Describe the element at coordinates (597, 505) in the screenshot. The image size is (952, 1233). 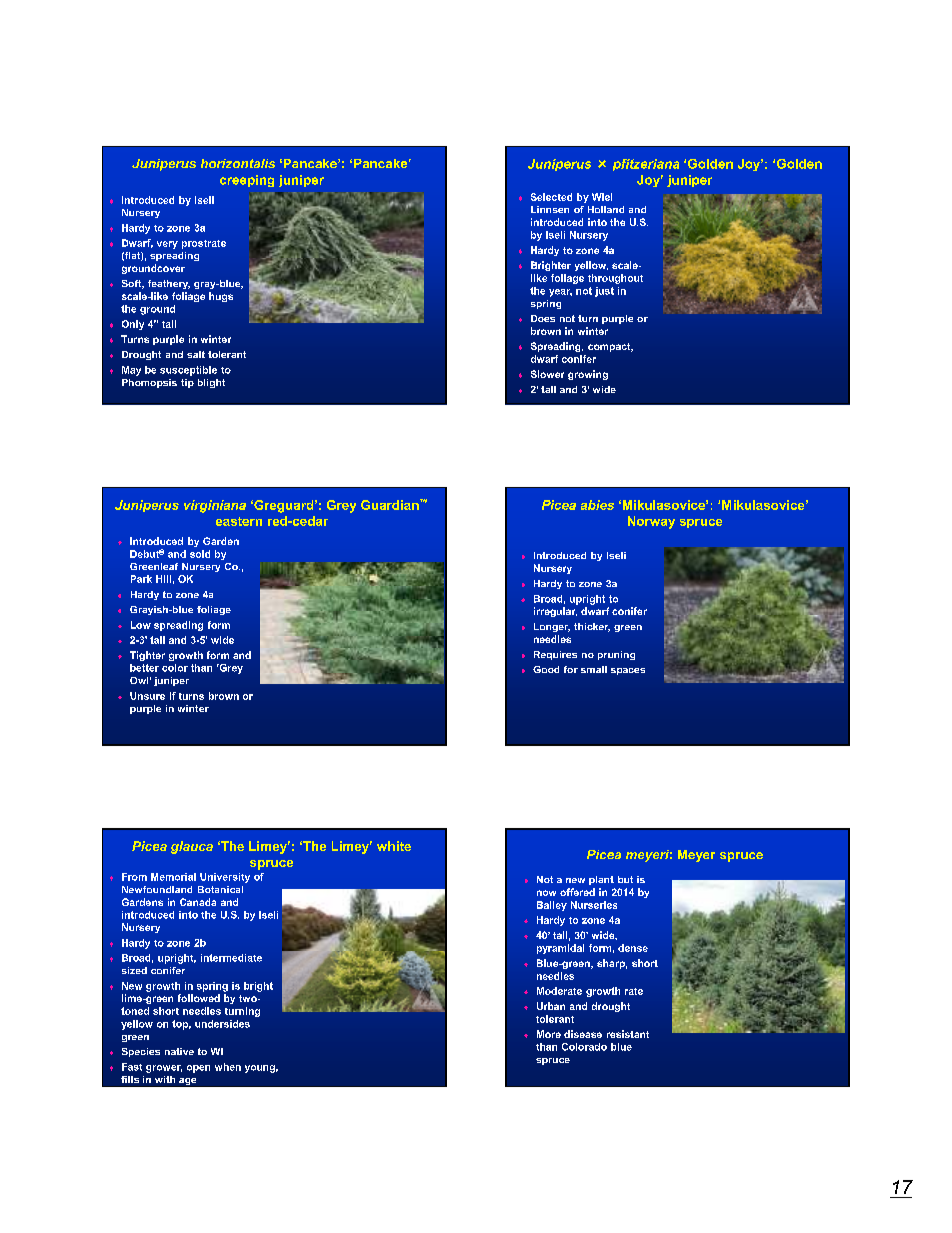
I see `abies` at that location.
